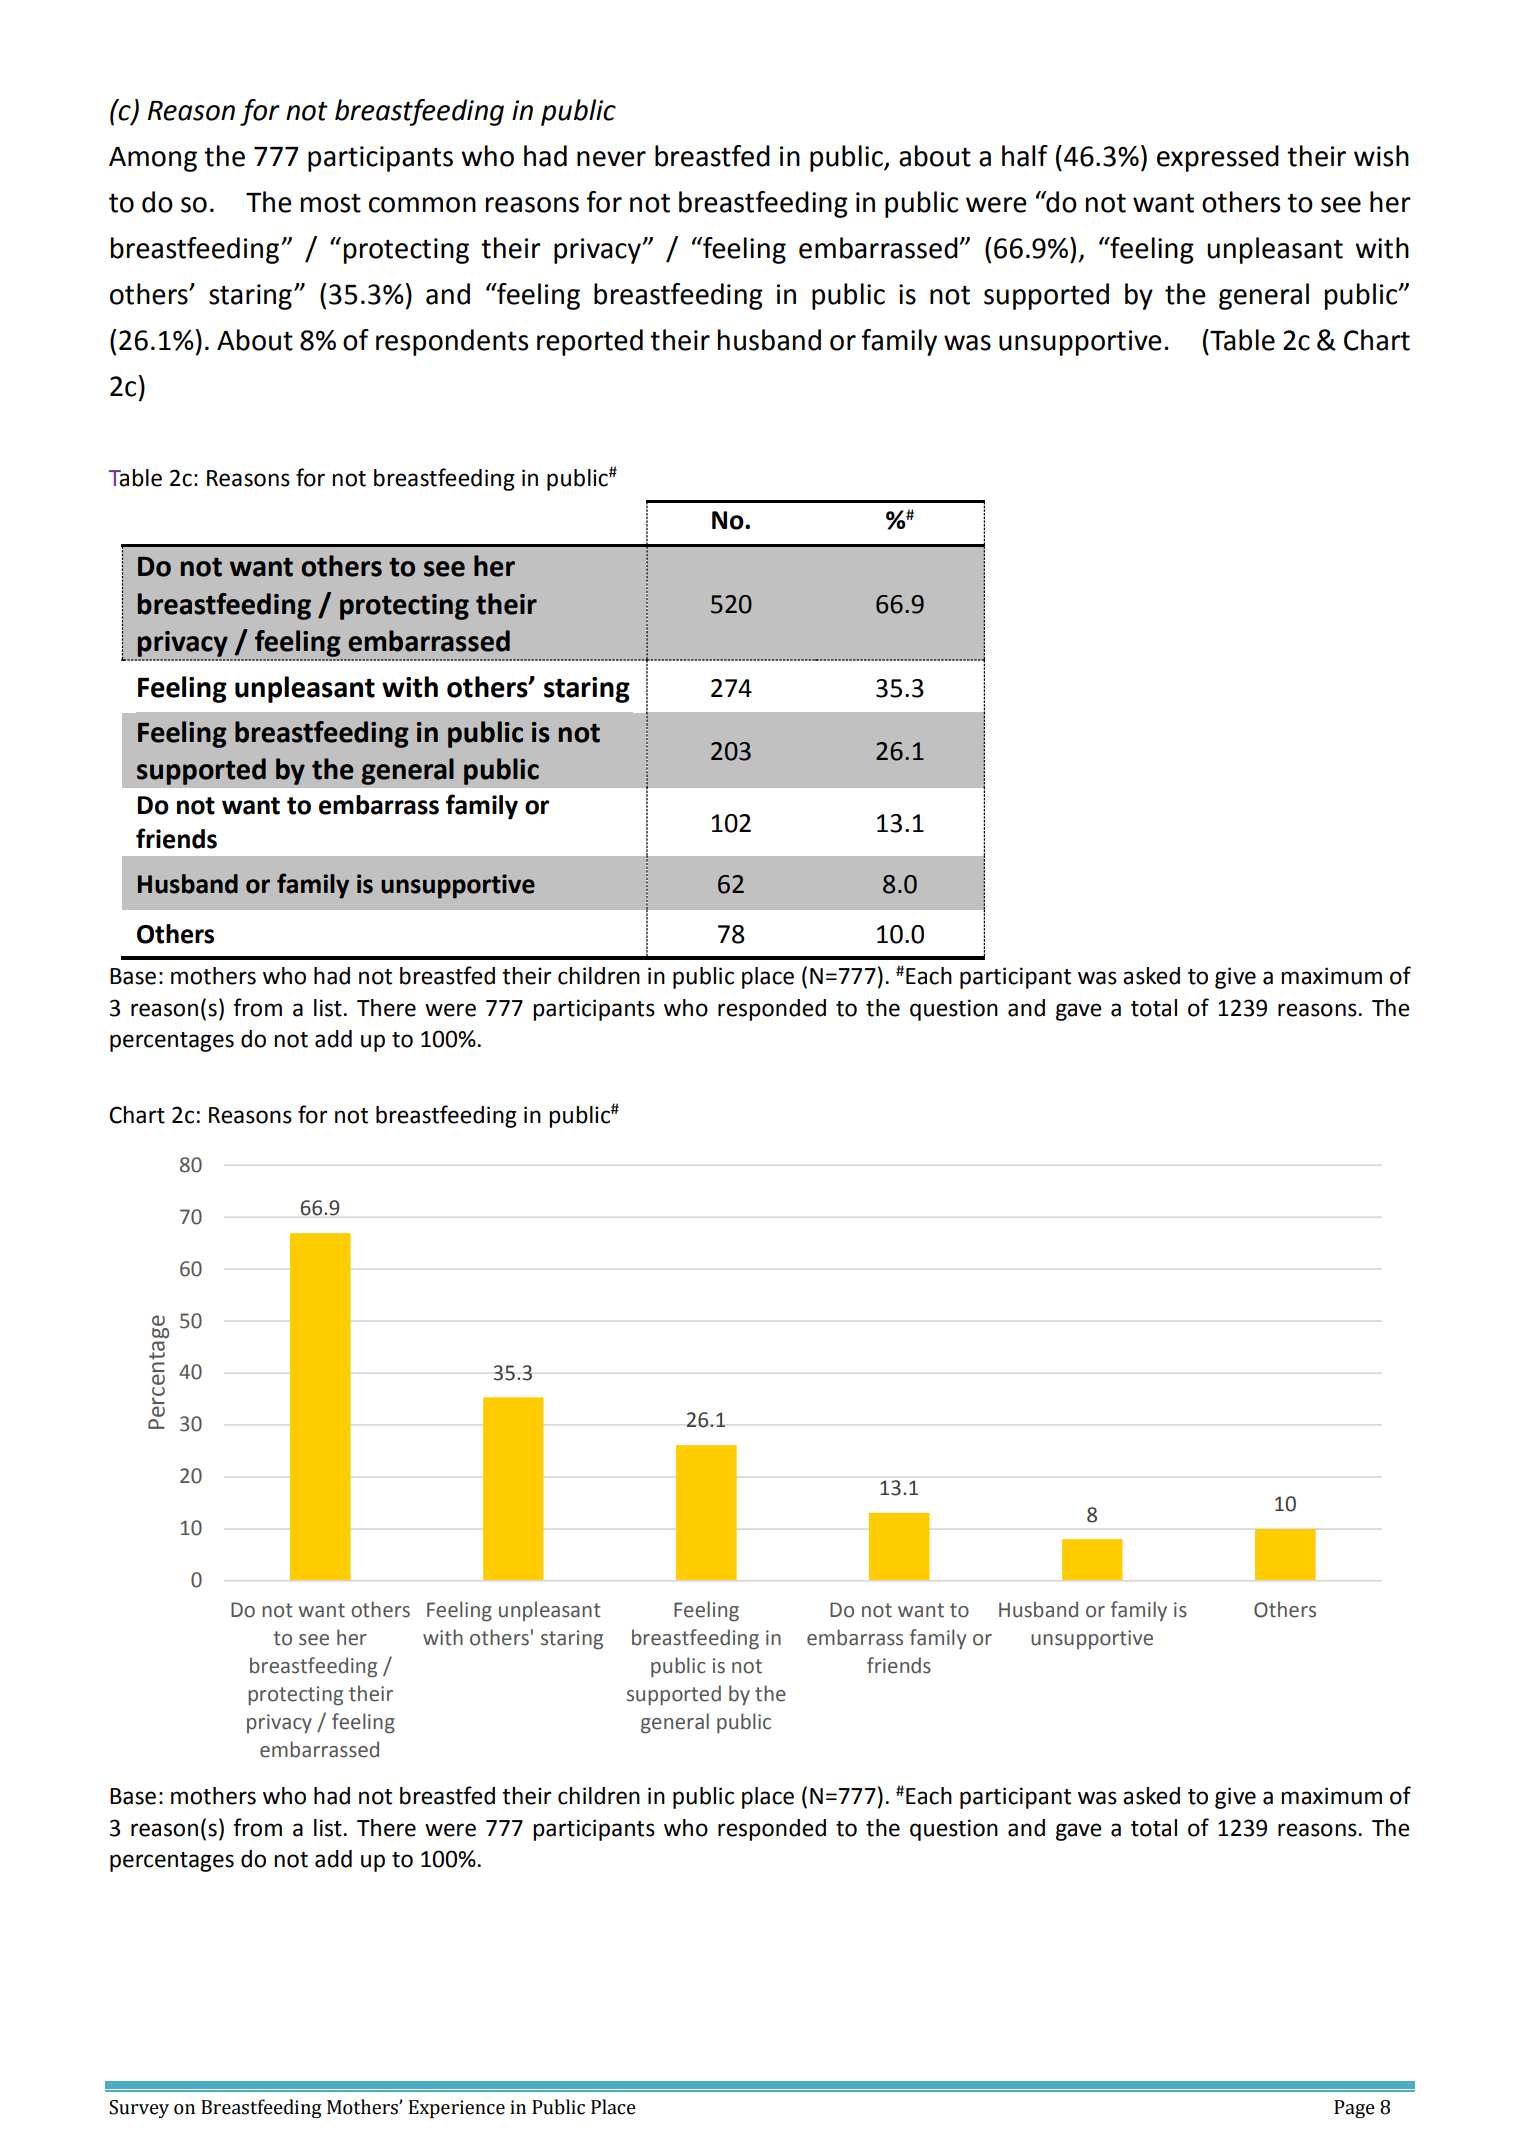  I want to click on half, so click(1025, 156).
